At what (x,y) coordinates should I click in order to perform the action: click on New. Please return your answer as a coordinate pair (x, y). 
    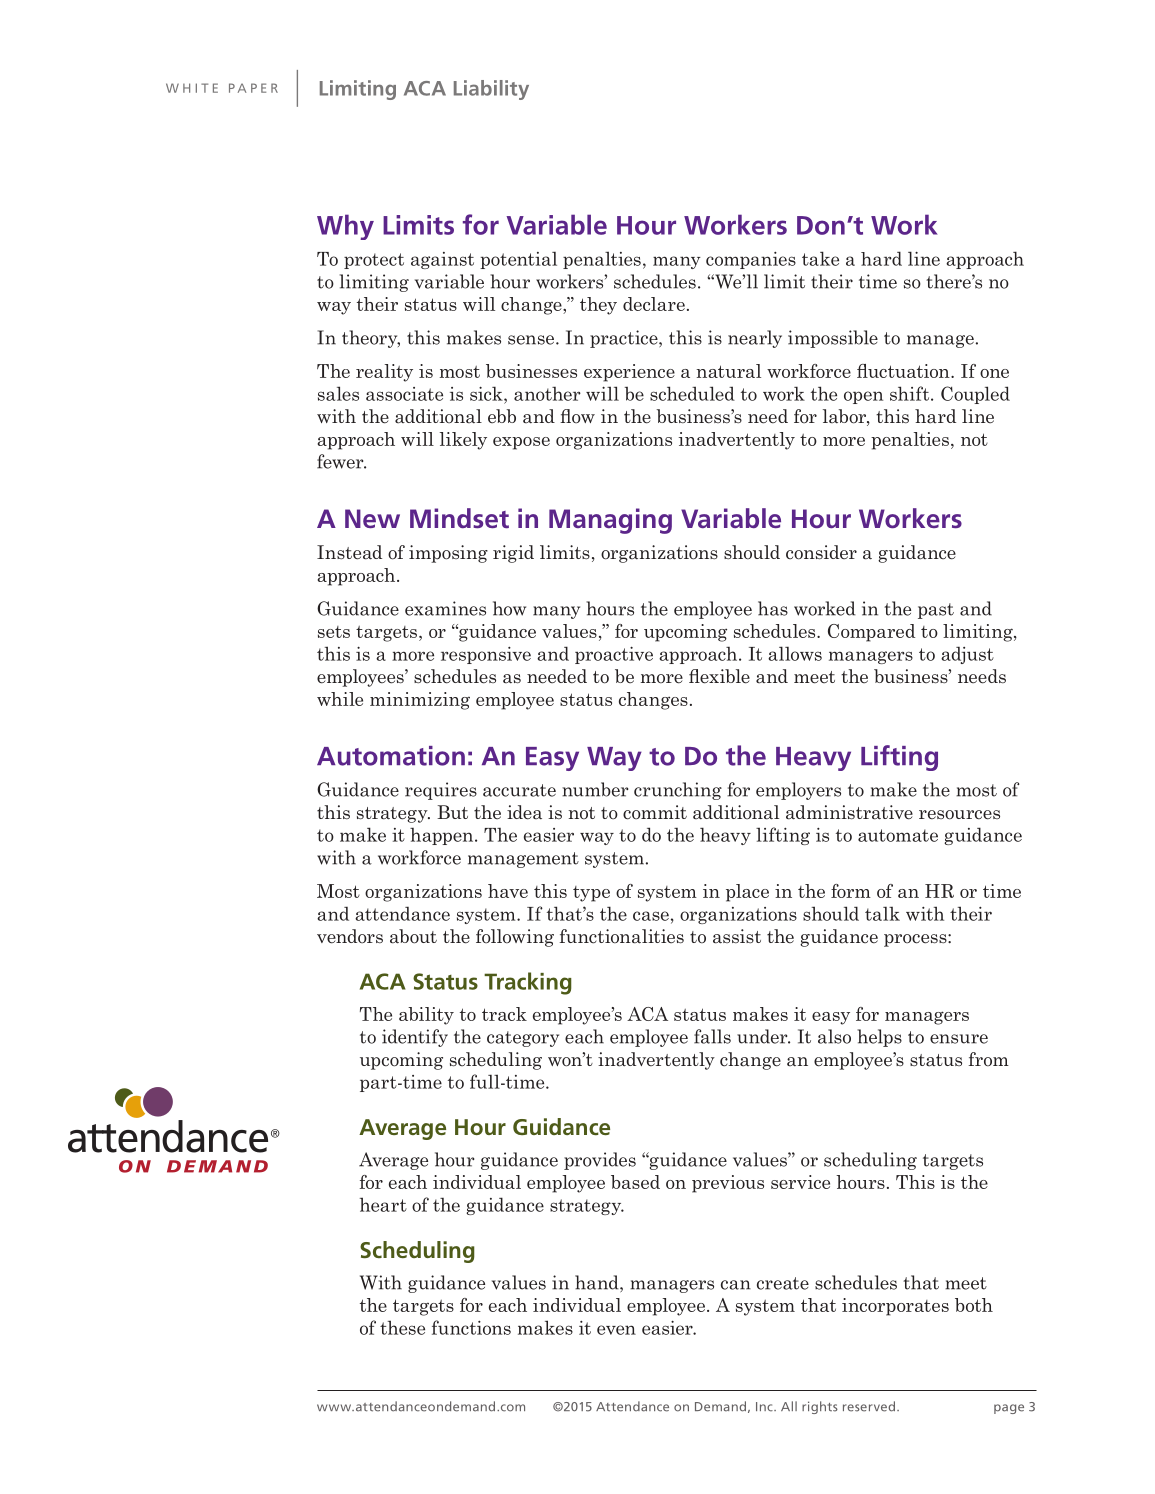
    Looking at the image, I should click on (372, 518).
